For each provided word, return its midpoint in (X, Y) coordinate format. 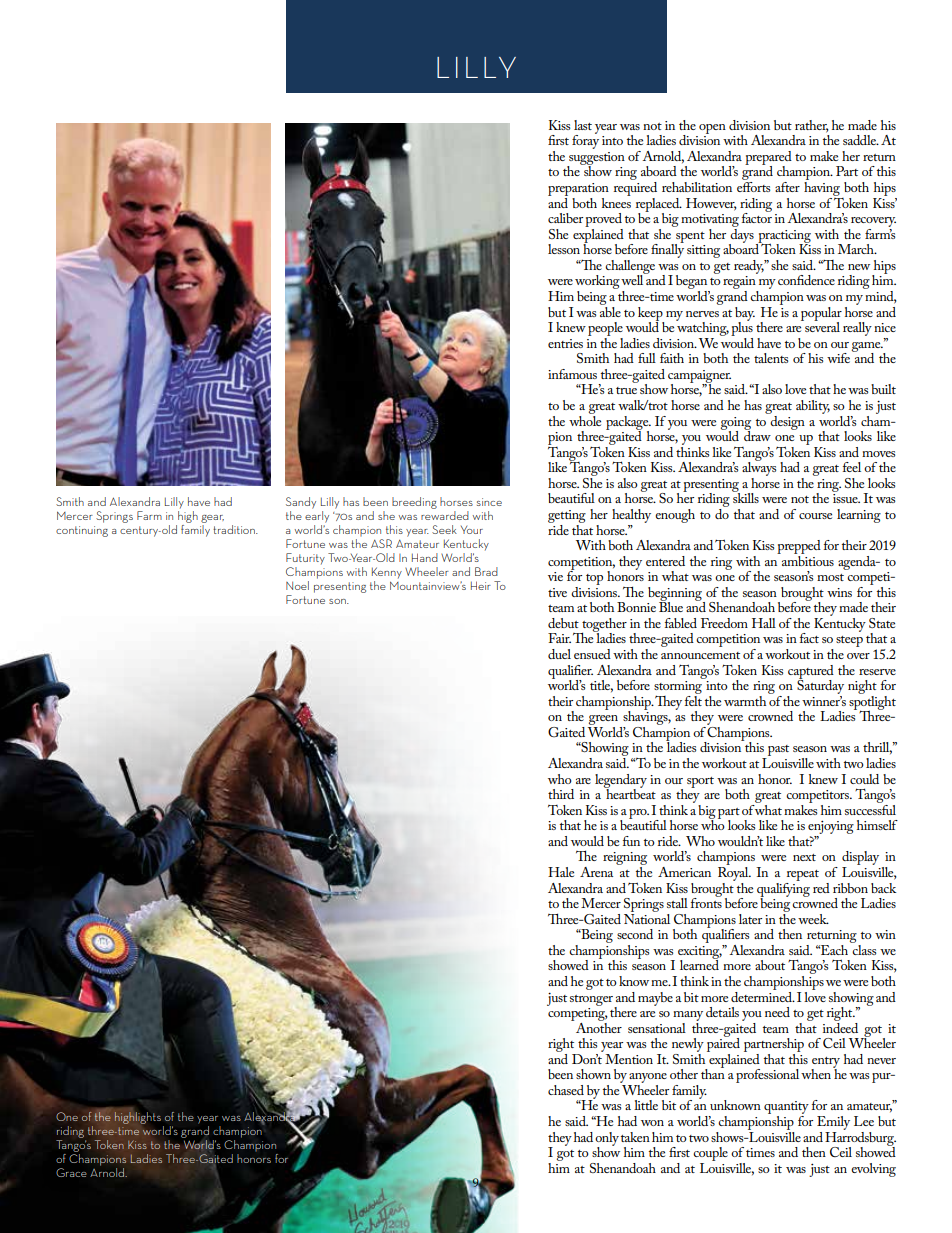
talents (771, 358)
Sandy (301, 503)
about (770, 965)
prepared (768, 159)
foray (585, 141)
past (777, 752)
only (607, 1140)
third (561, 794)
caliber (565, 218)
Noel (297, 585)
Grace (71, 1172)
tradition (235, 529)
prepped (799, 547)
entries (565, 343)
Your (472, 530)
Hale (561, 872)
